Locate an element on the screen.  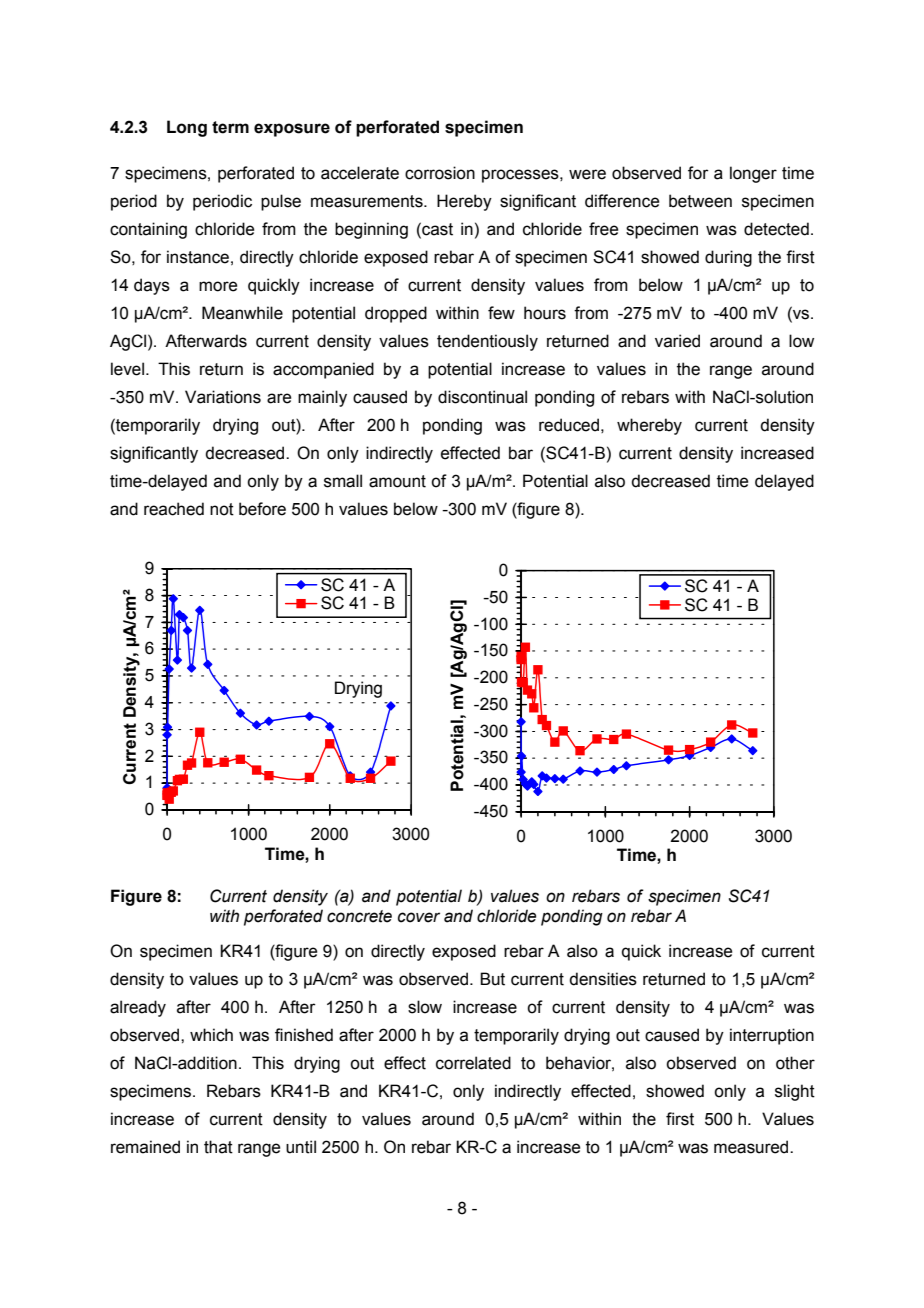
that is located at coordinates (218, 1147).
